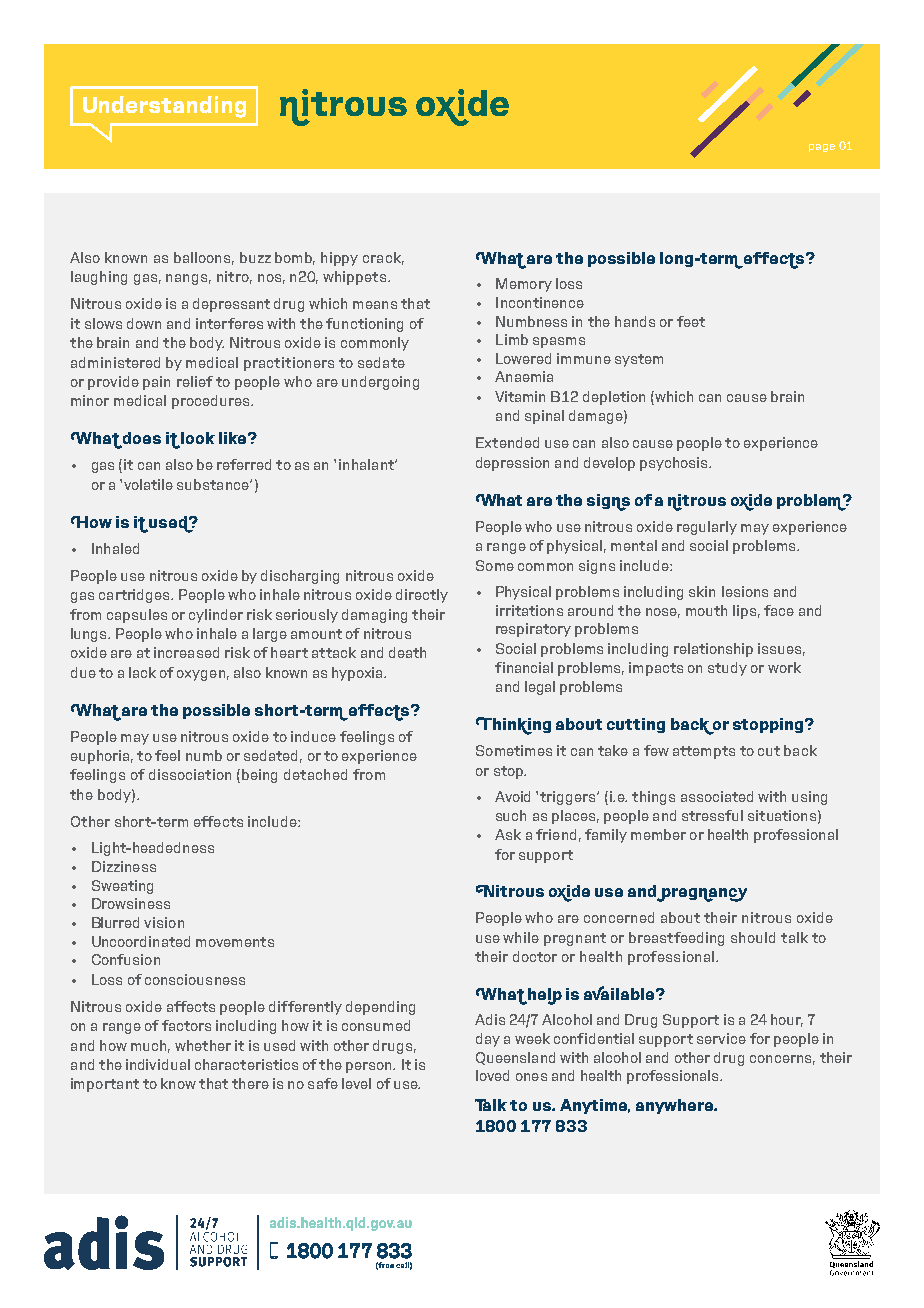 This screenshot has height=1308, width=924. I want to click on loved, so click(492, 1075).
